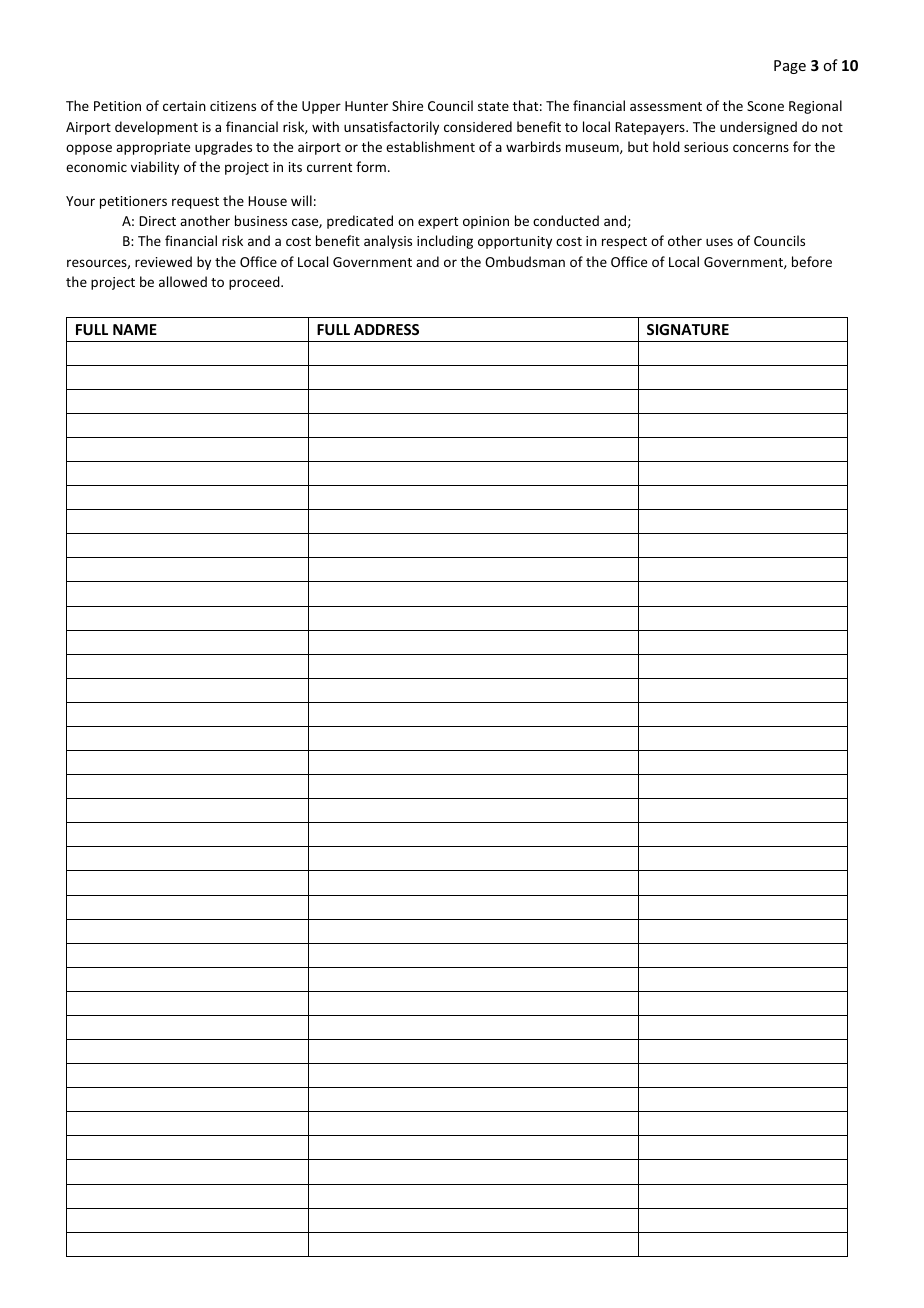  Describe the element at coordinates (163, 261) in the image. I see `reviewed` at that location.
